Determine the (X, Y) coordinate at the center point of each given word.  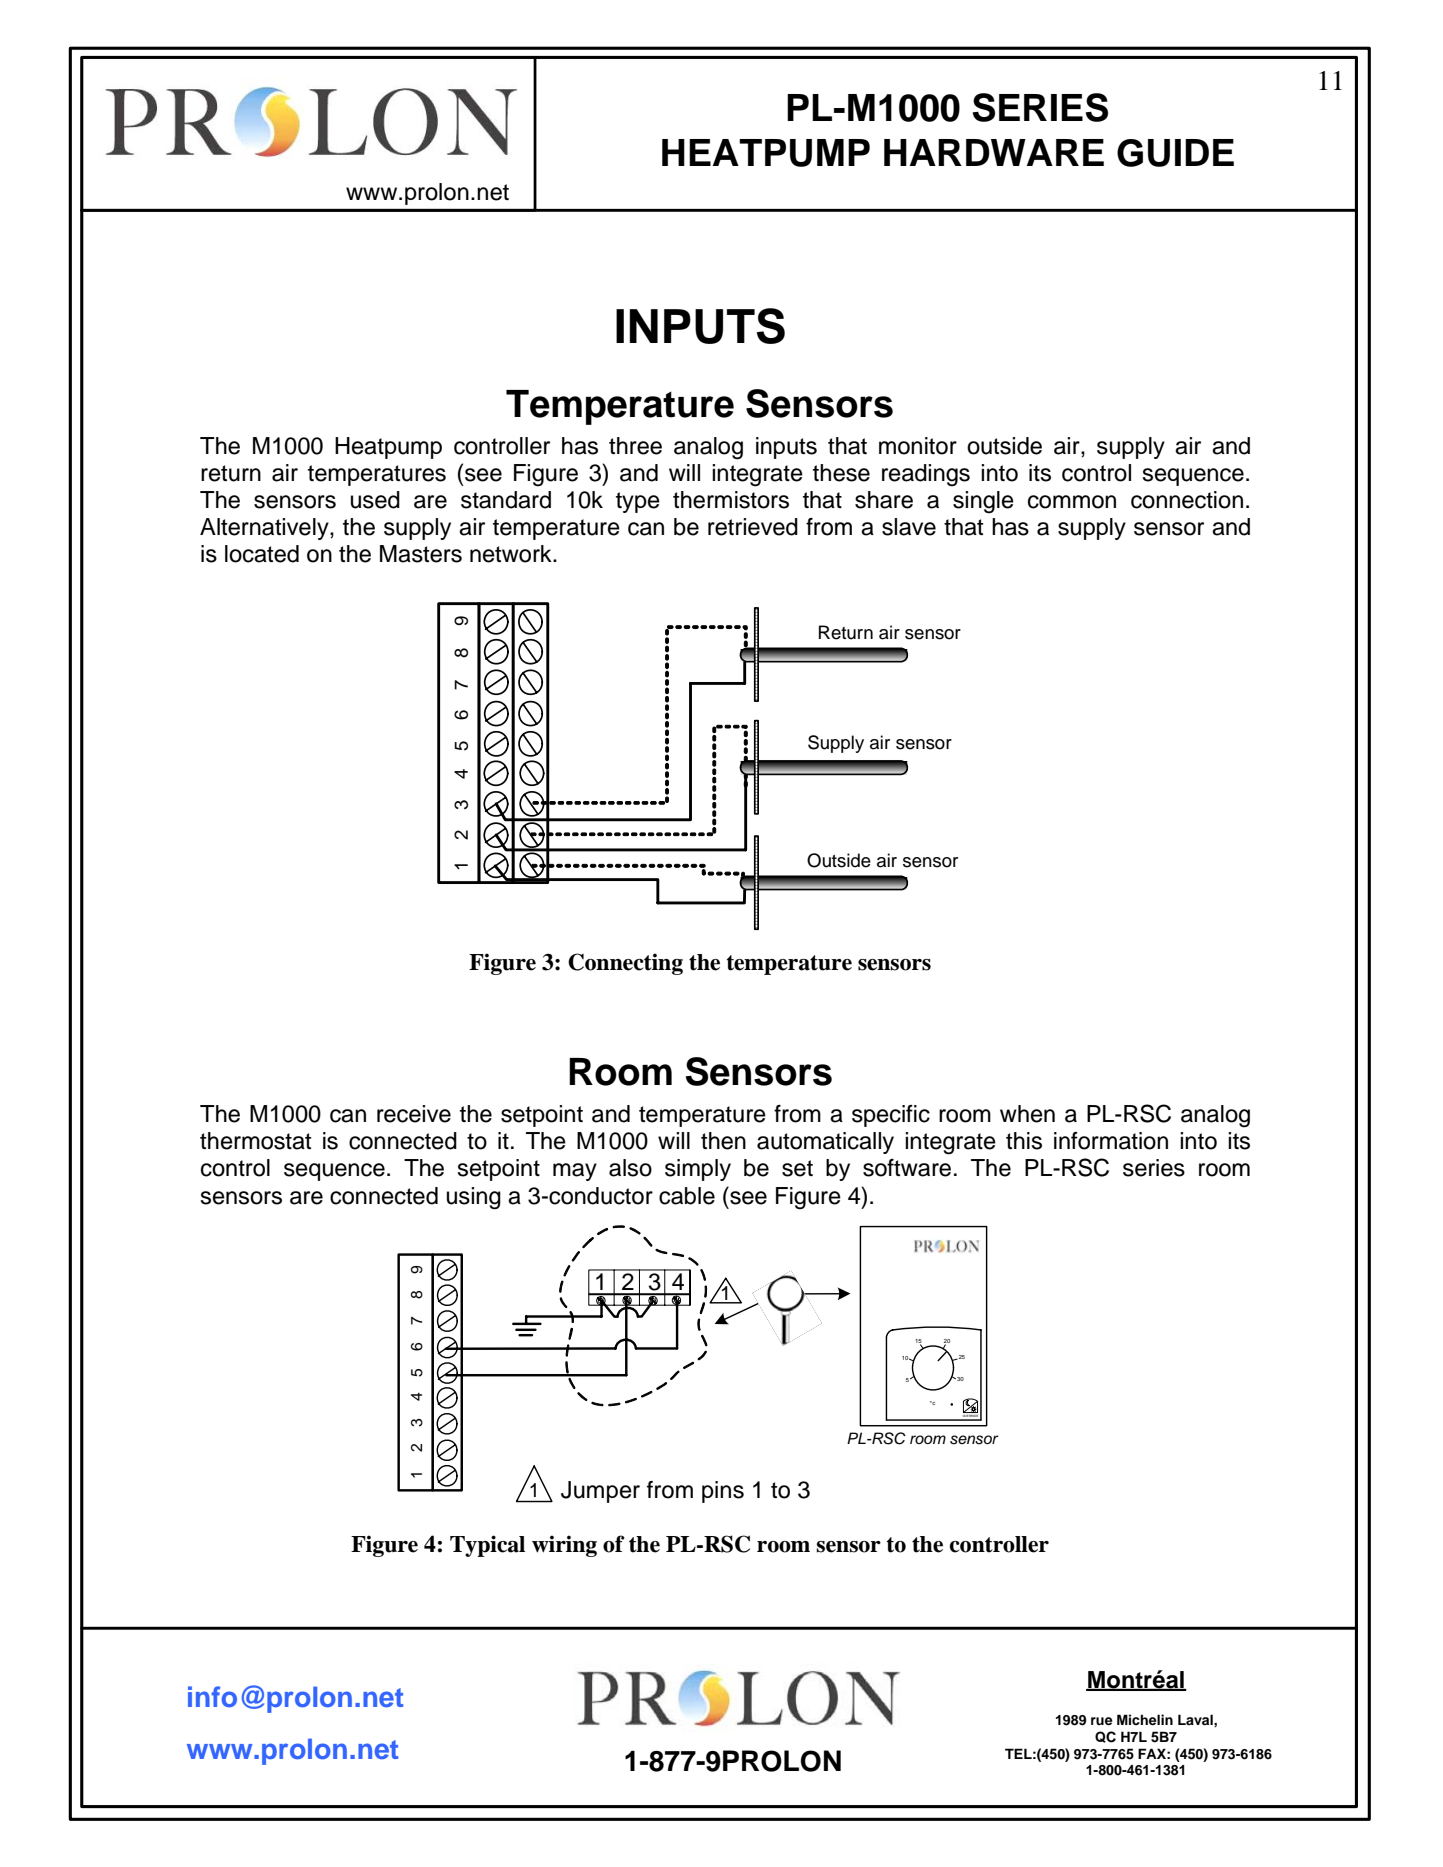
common (1072, 502)
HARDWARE (994, 152)
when (1027, 1114)
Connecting (625, 964)
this (1024, 1141)
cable (687, 1196)
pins (723, 1492)
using (474, 1198)
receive (414, 1114)
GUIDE (1175, 153)
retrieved (753, 527)
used (375, 500)
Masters (421, 554)
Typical (487, 1546)
